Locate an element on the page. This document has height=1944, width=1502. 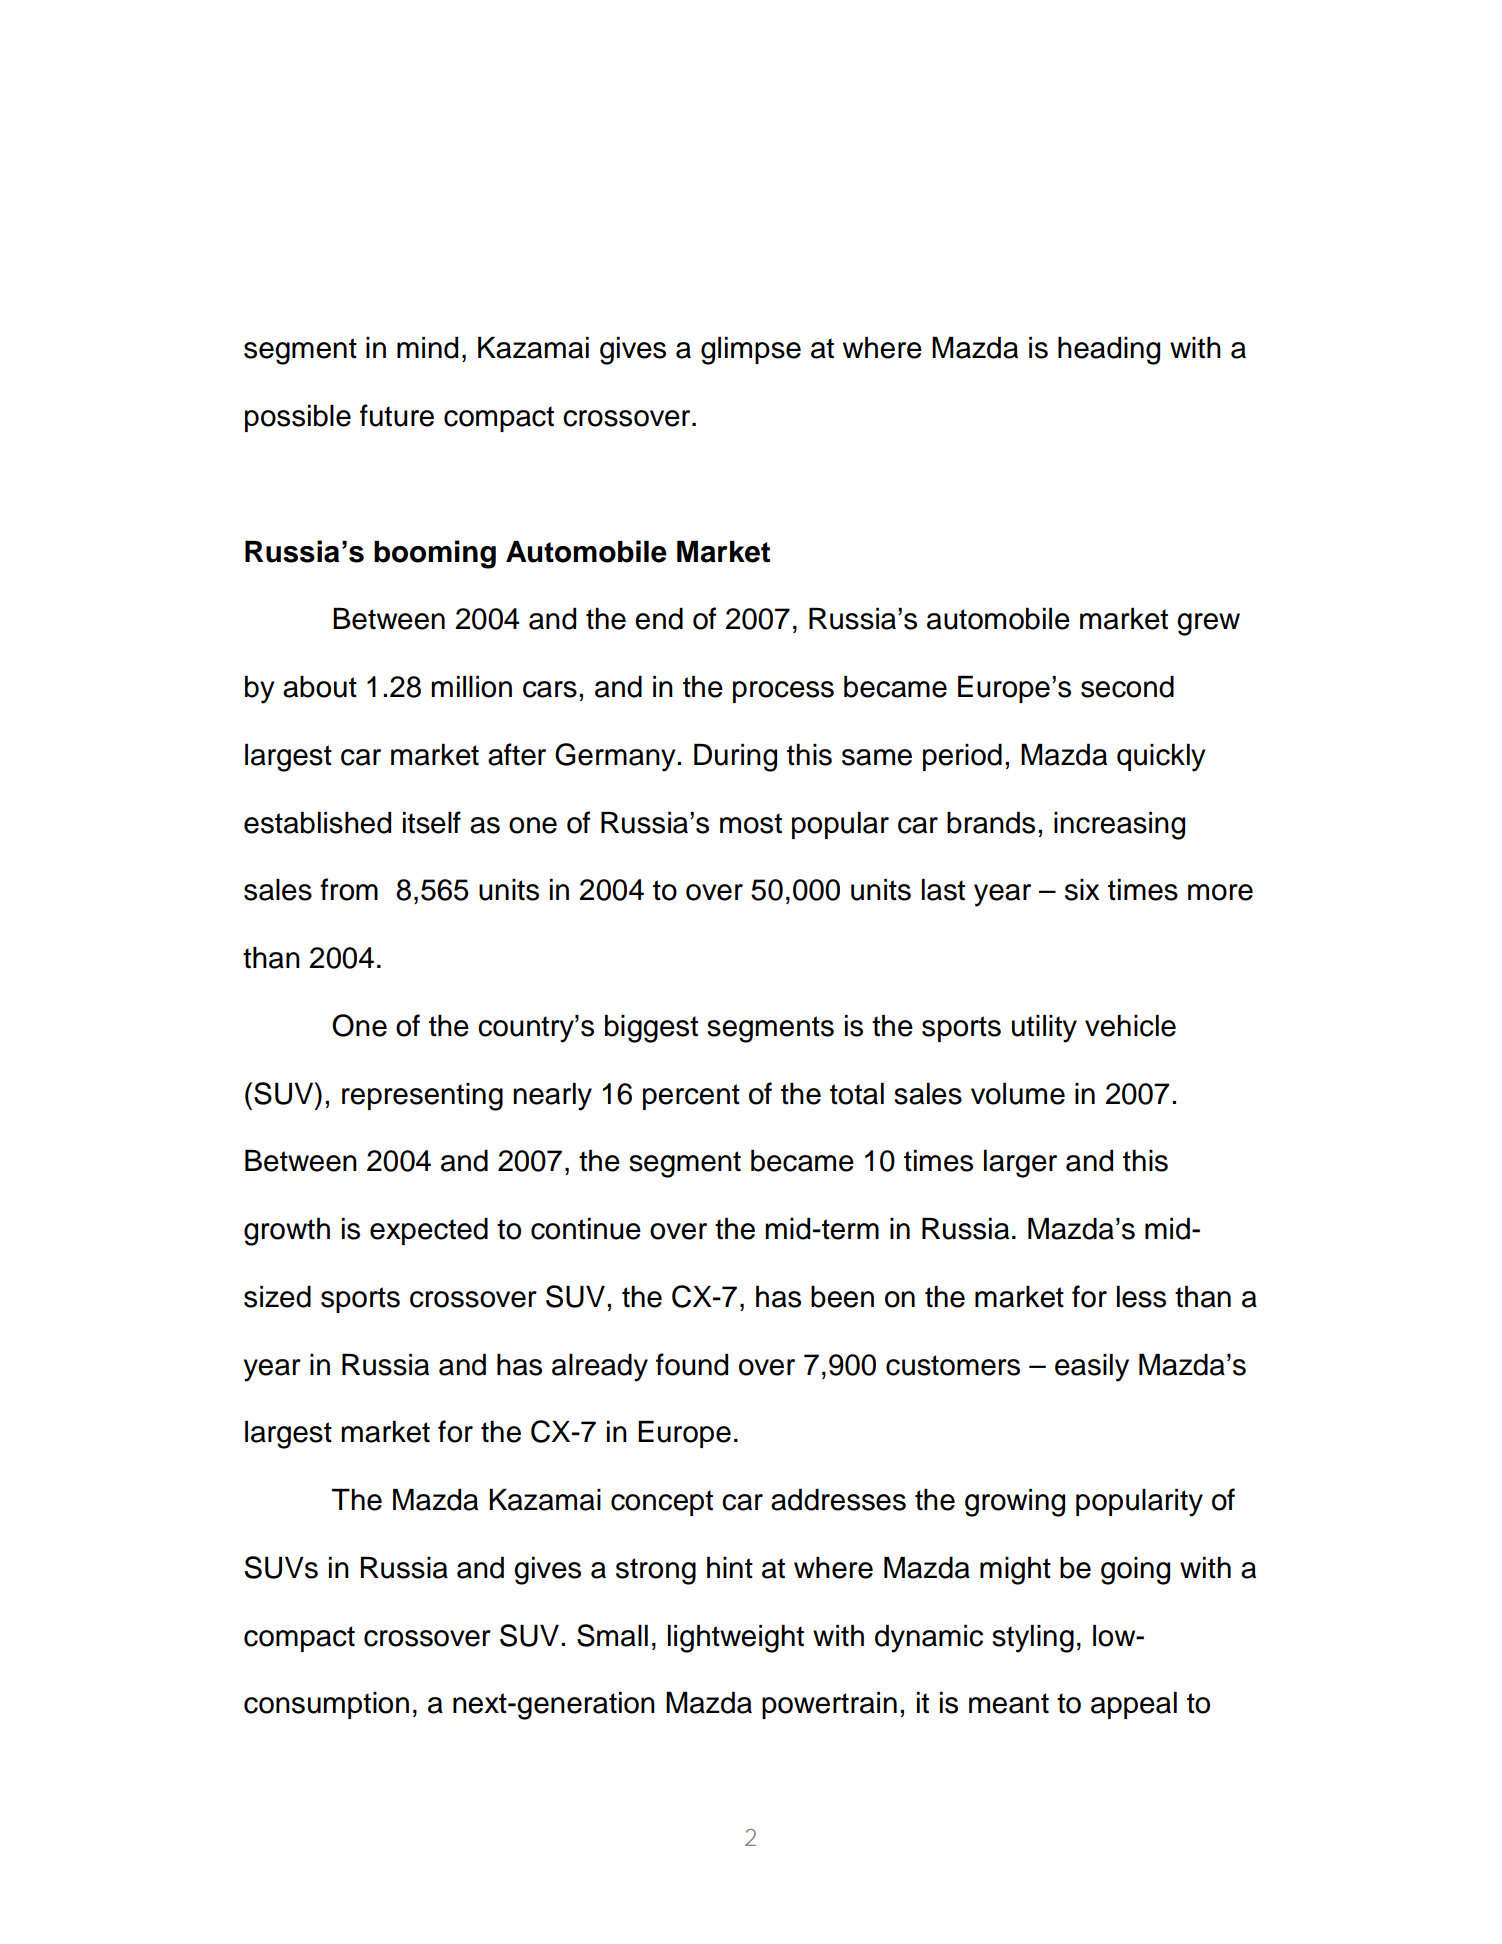
future is located at coordinates (397, 415).
